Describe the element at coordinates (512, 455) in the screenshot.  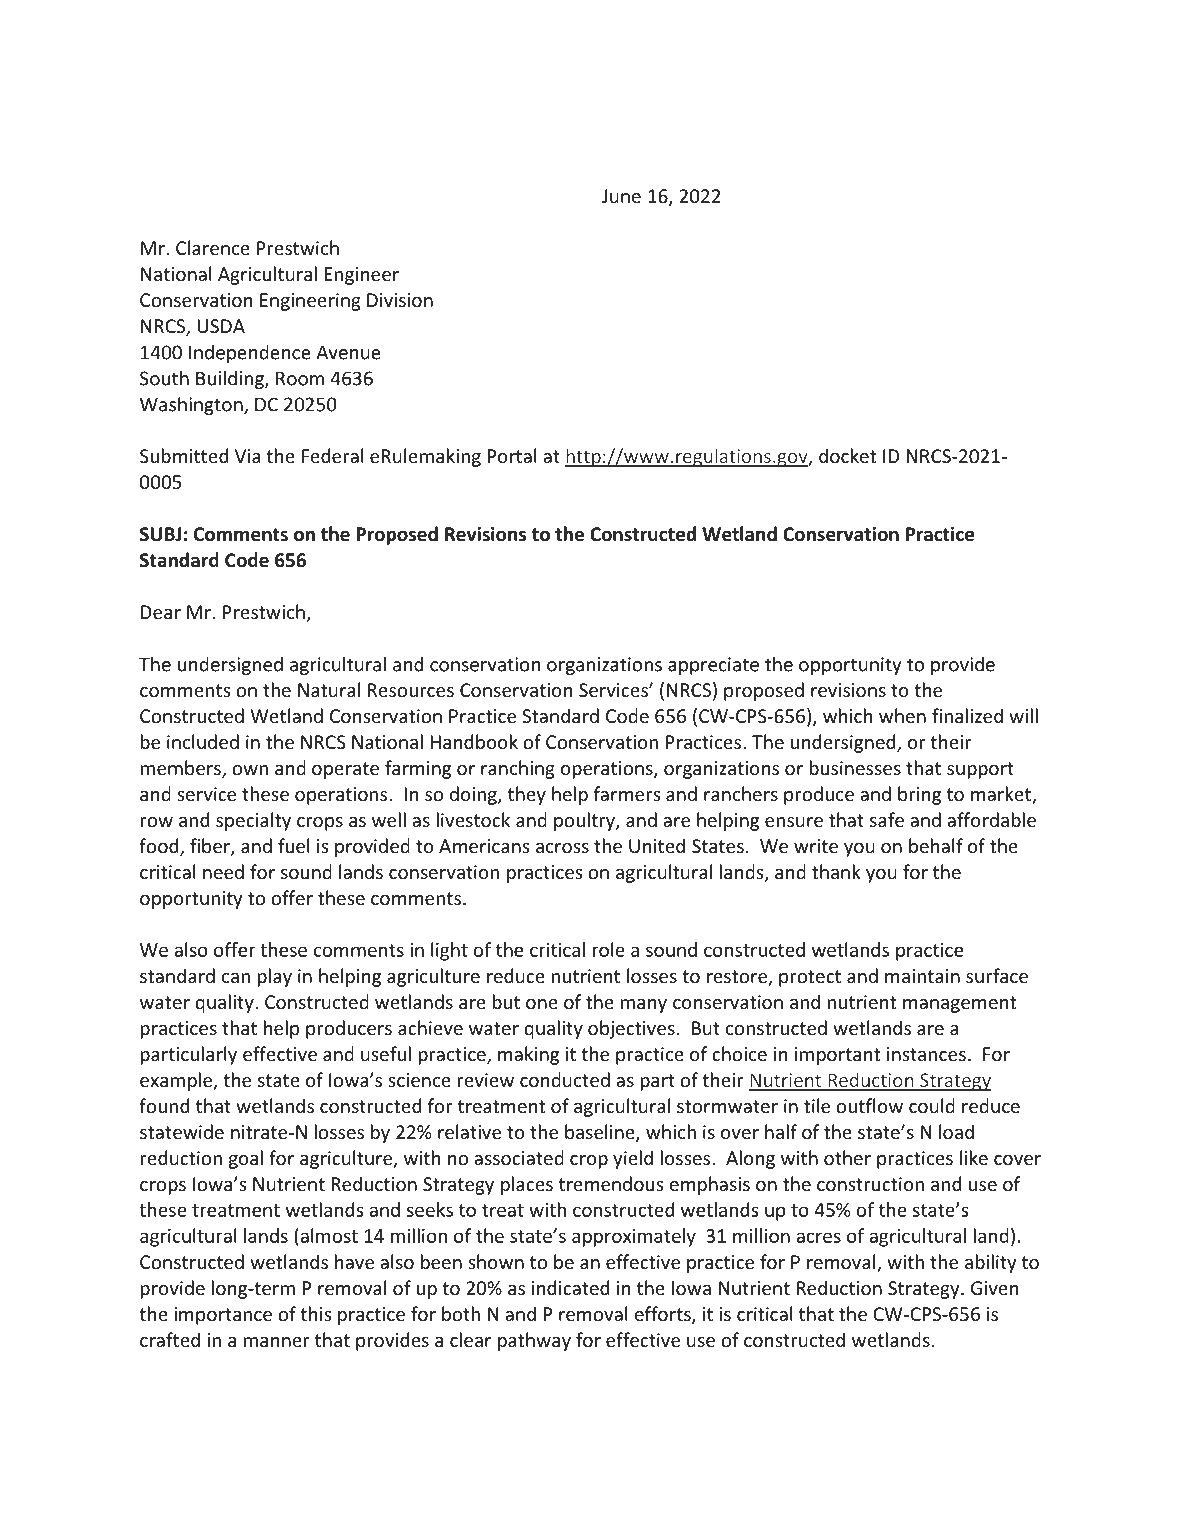
I see `Portal` at that location.
